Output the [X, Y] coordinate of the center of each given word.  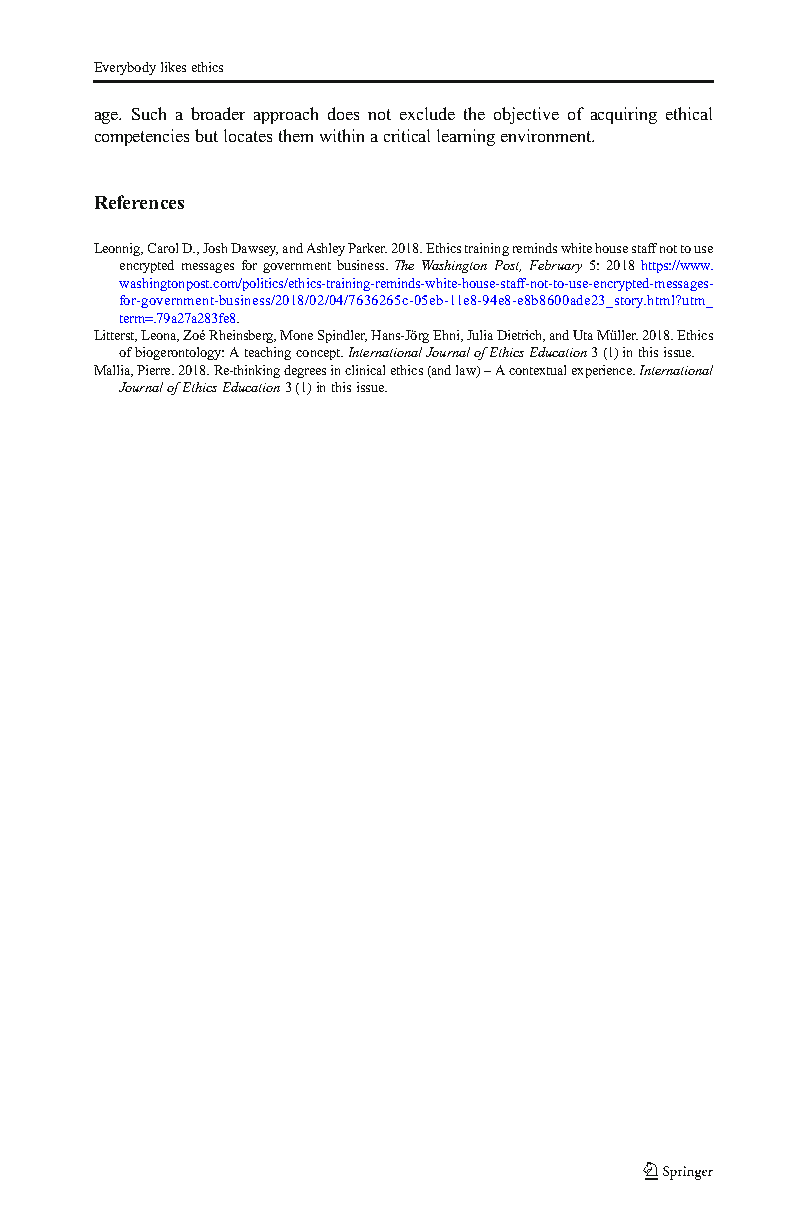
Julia [480, 335]
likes [173, 67]
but [206, 135]
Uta [583, 335]
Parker [367, 248]
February [556, 266]
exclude [427, 113]
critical [407, 135]
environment [547, 135]
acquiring [624, 115]
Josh [215, 248]
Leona [160, 336]
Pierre [155, 370]
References [139, 202]
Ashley [326, 249]
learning [466, 137]
